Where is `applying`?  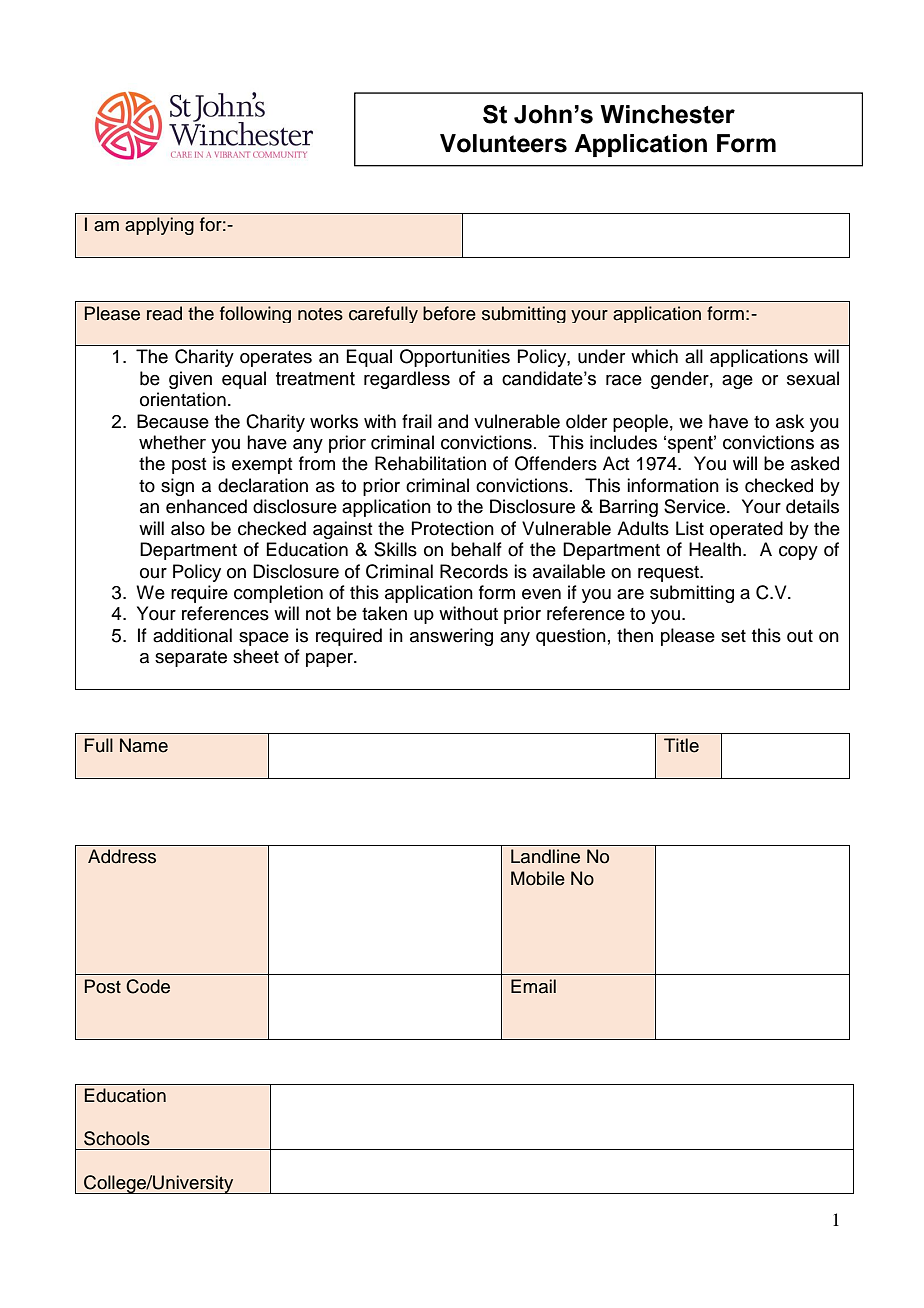
applying is located at coordinates (159, 226).
